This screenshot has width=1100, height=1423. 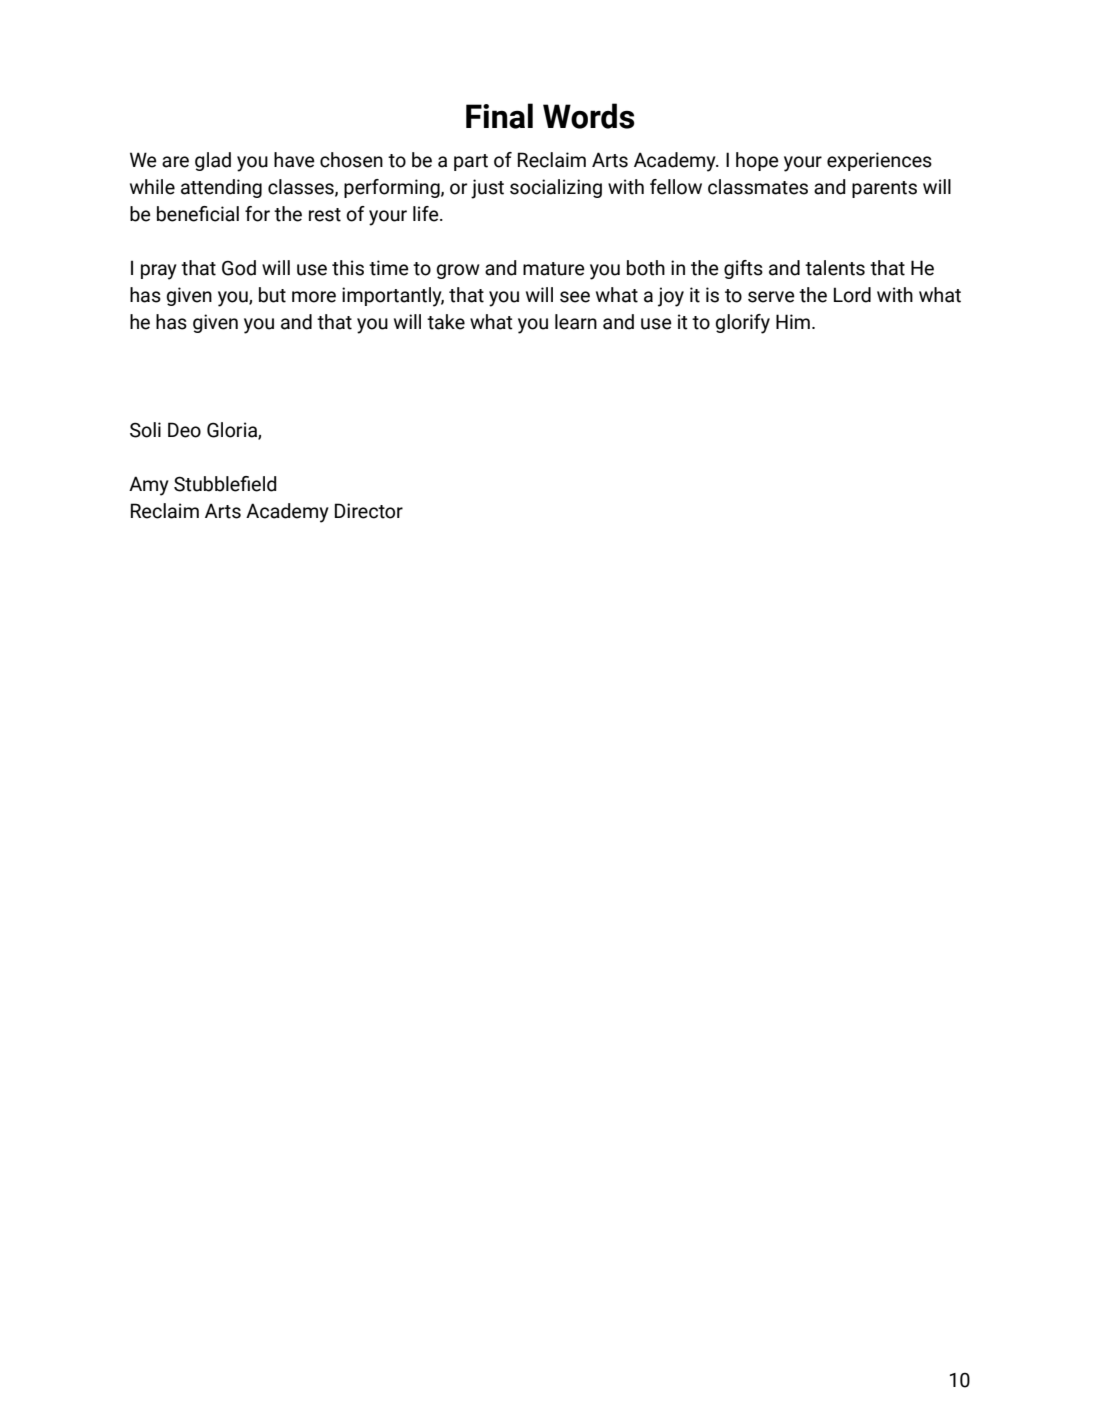 What do you see at coordinates (793, 321) in the screenshot?
I see `Him` at bounding box center [793, 321].
